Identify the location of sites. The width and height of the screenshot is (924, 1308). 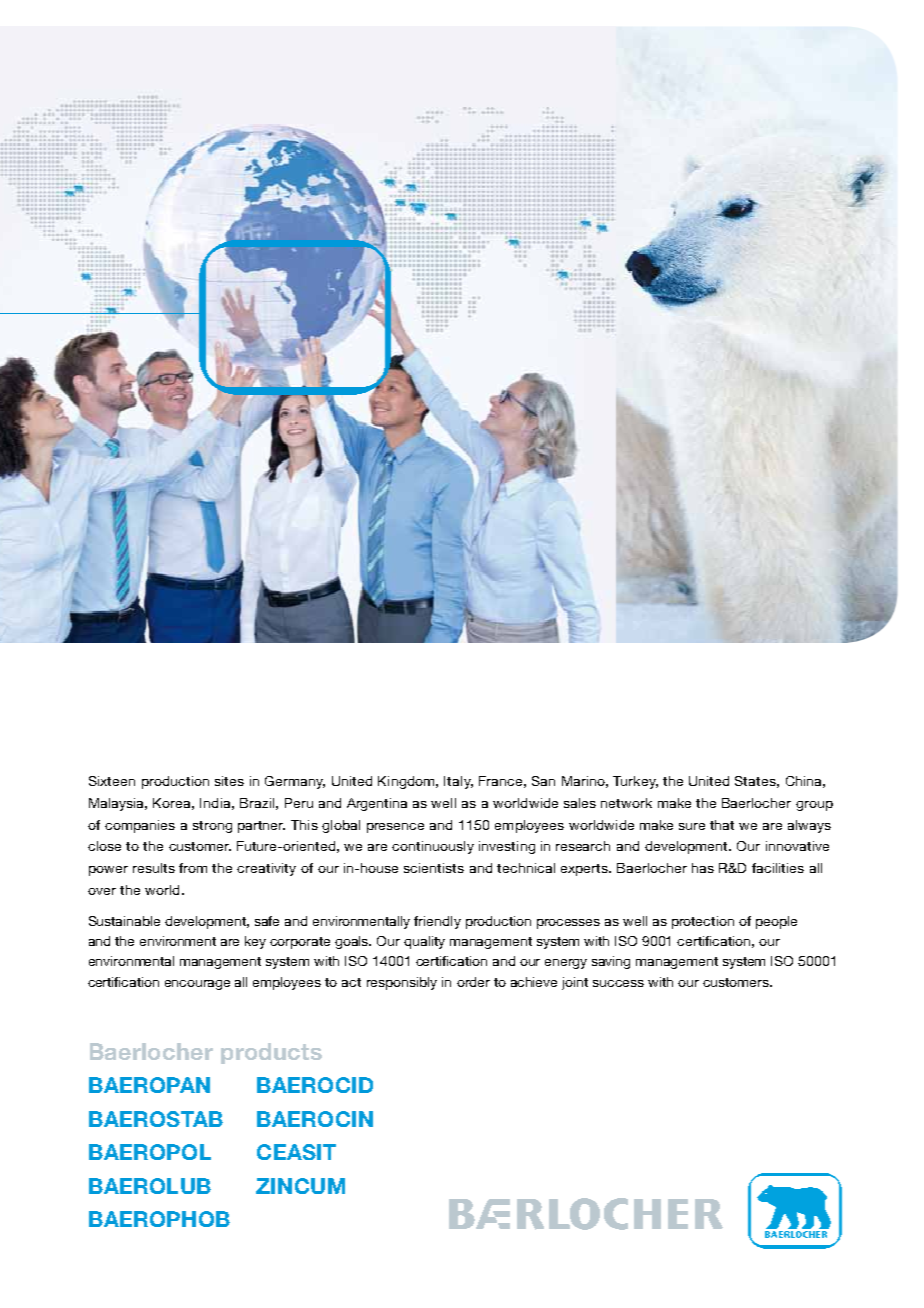
(229, 781).
